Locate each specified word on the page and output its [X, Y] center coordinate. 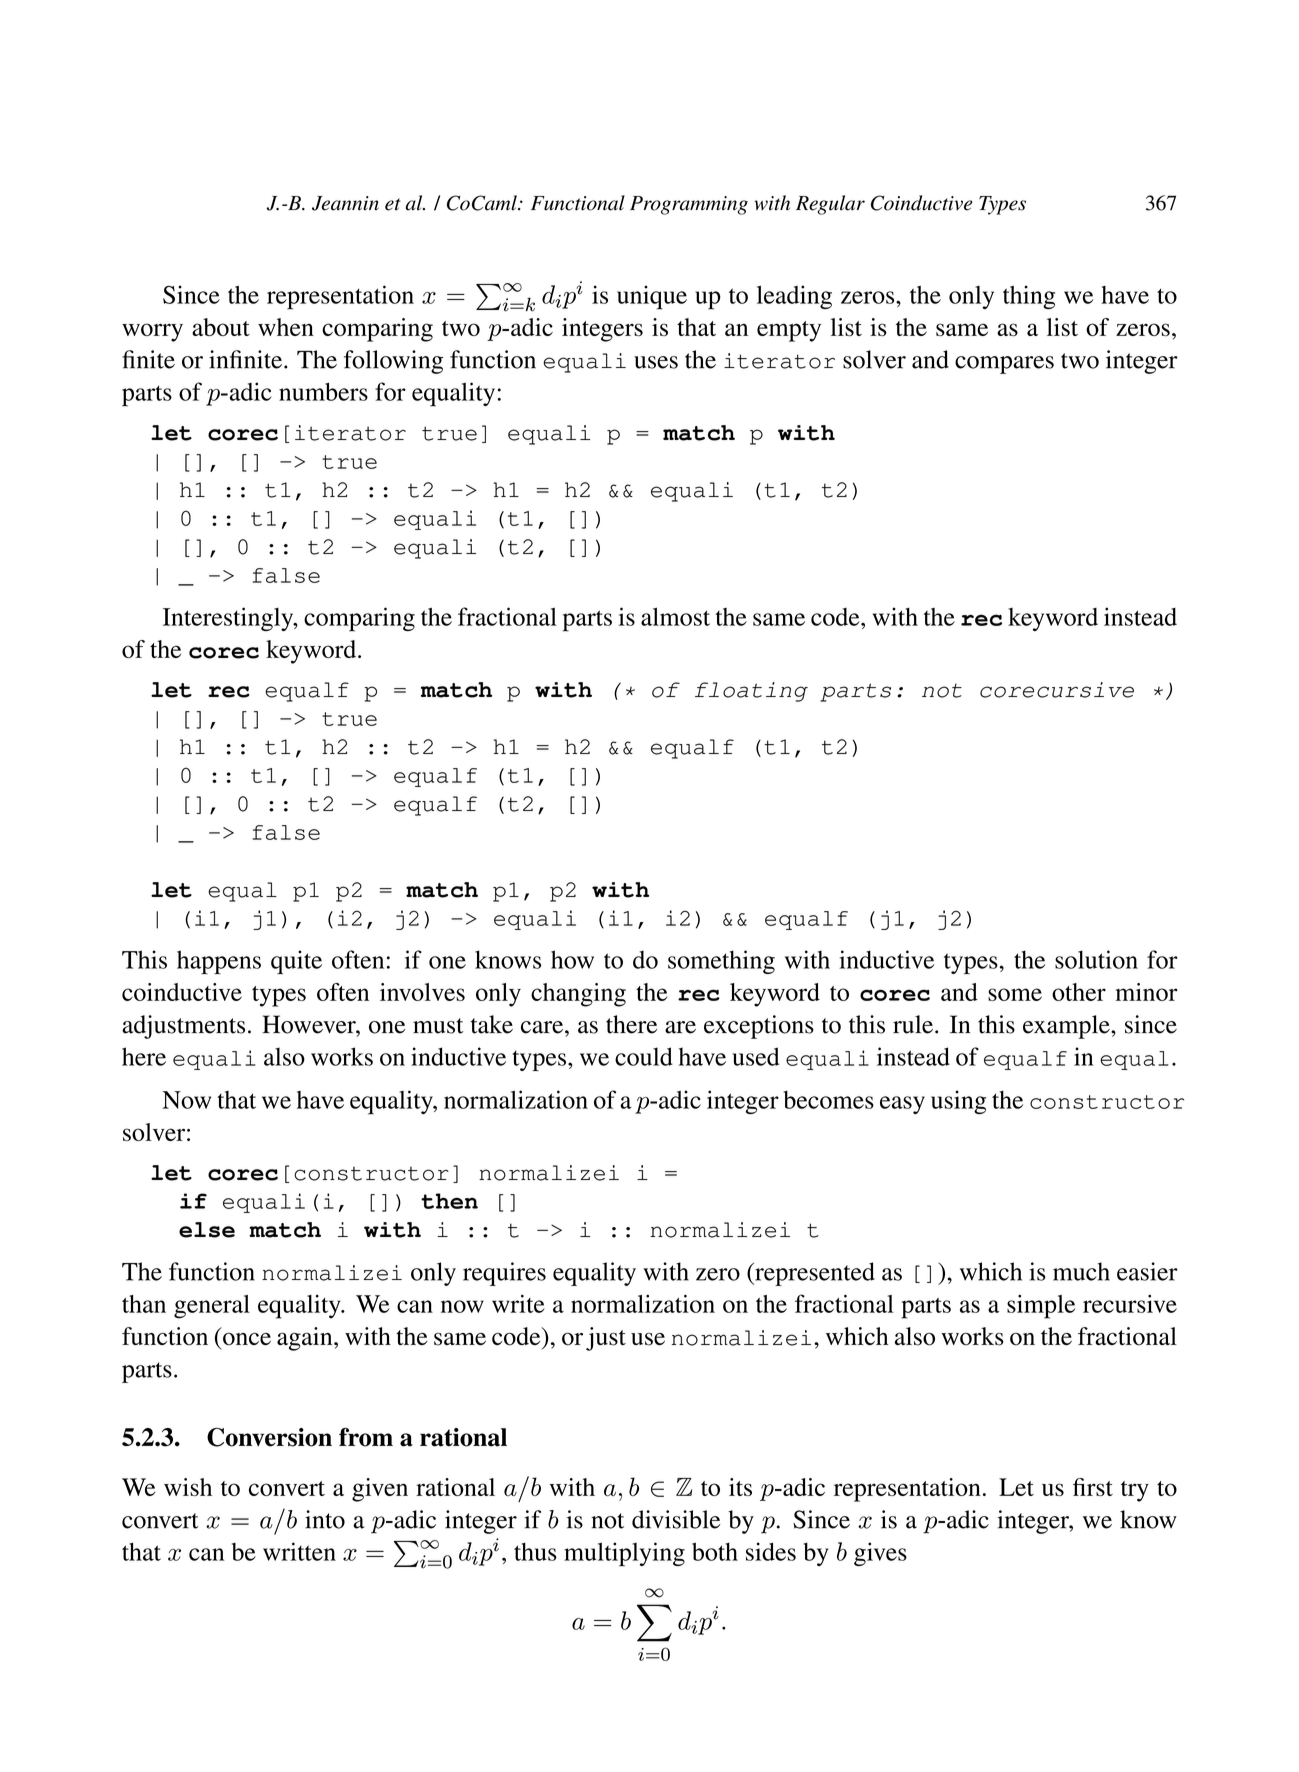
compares [1004, 365]
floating [751, 692]
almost [675, 616]
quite [296, 962]
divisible [676, 1519]
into [325, 1519]
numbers [323, 391]
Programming [689, 205]
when [286, 327]
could [644, 1056]
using [958, 1102]
